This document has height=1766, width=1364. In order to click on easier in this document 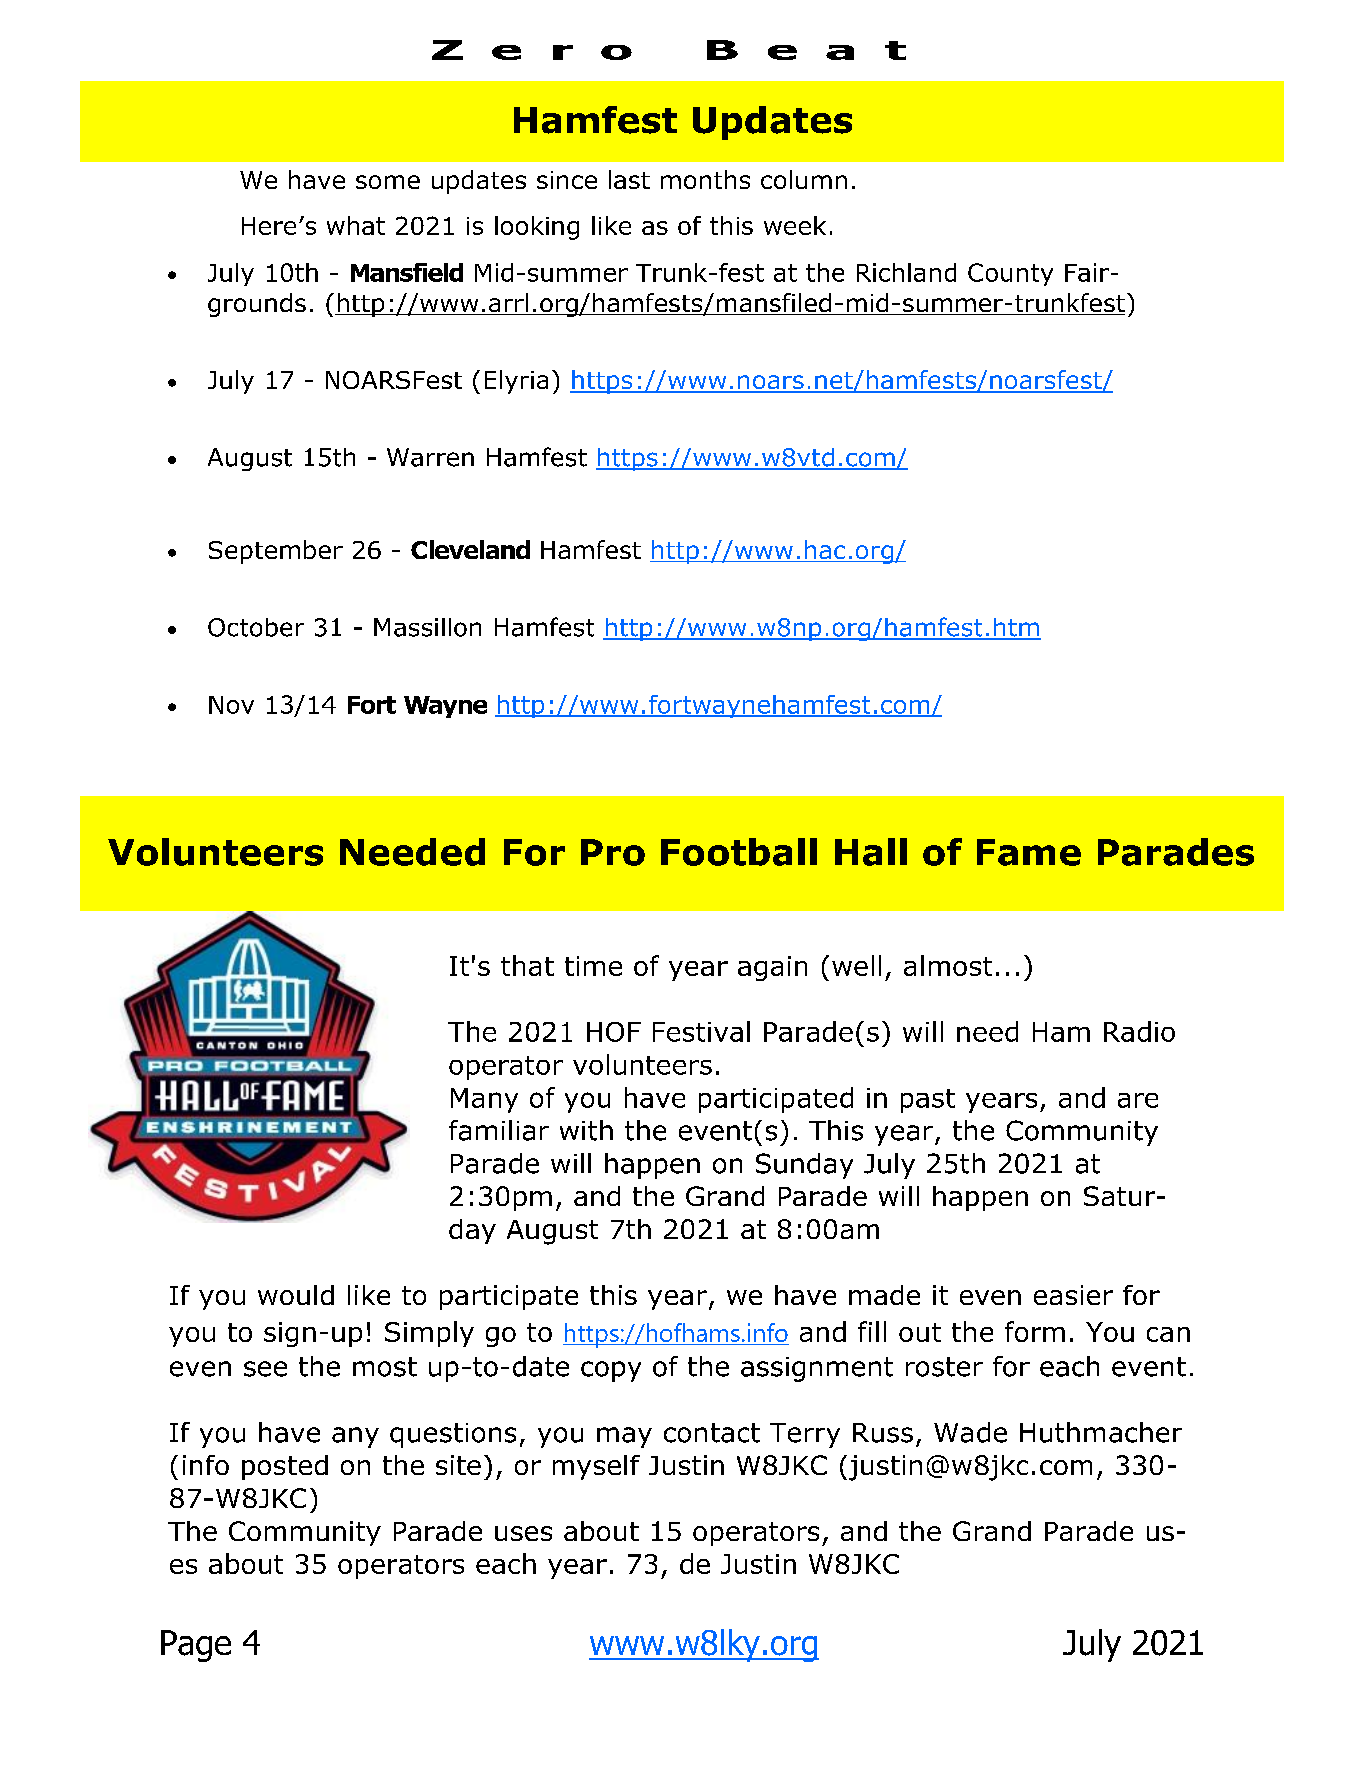, I will do `click(1073, 1295)`.
